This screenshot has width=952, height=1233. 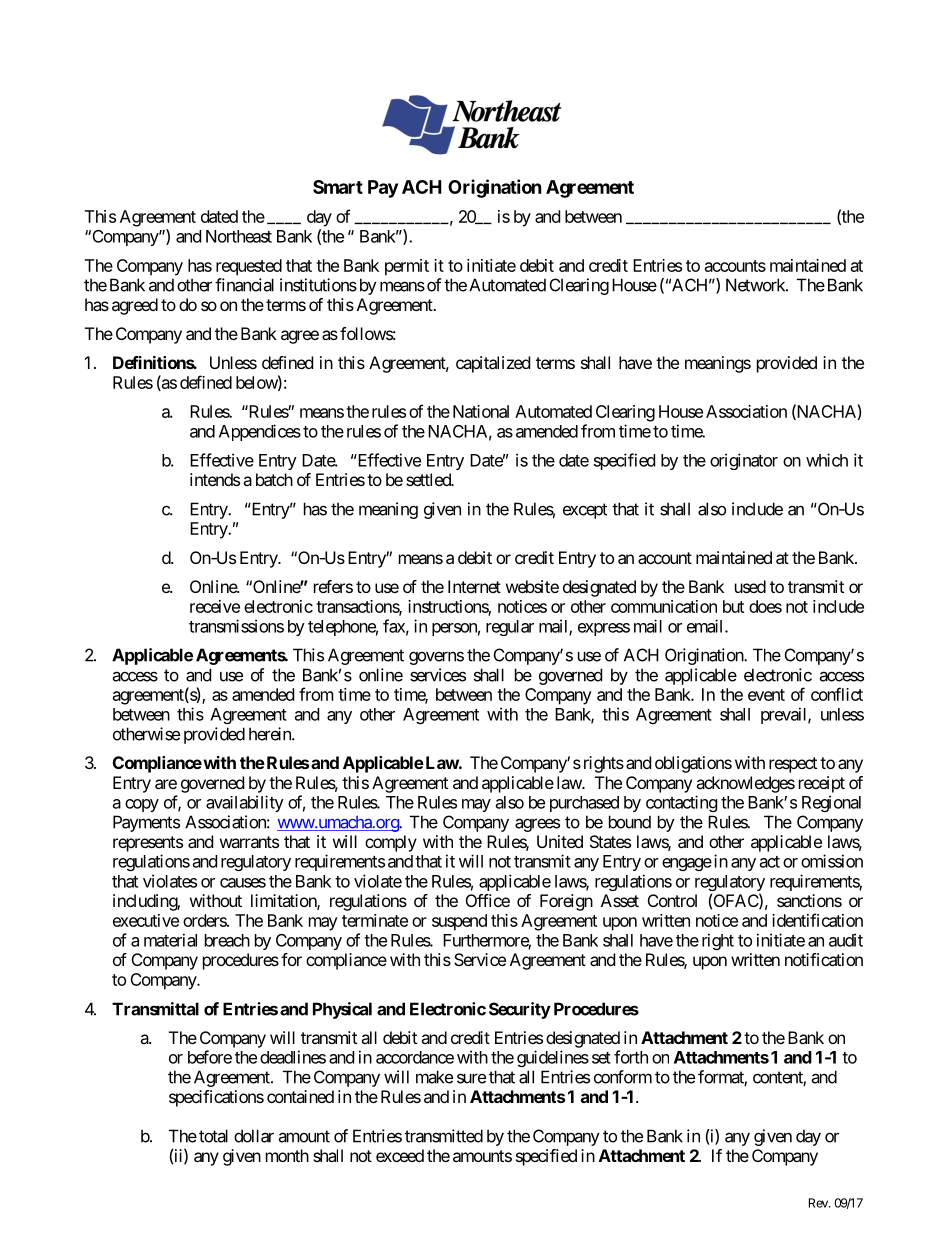 I want to click on regular, so click(x=510, y=628).
